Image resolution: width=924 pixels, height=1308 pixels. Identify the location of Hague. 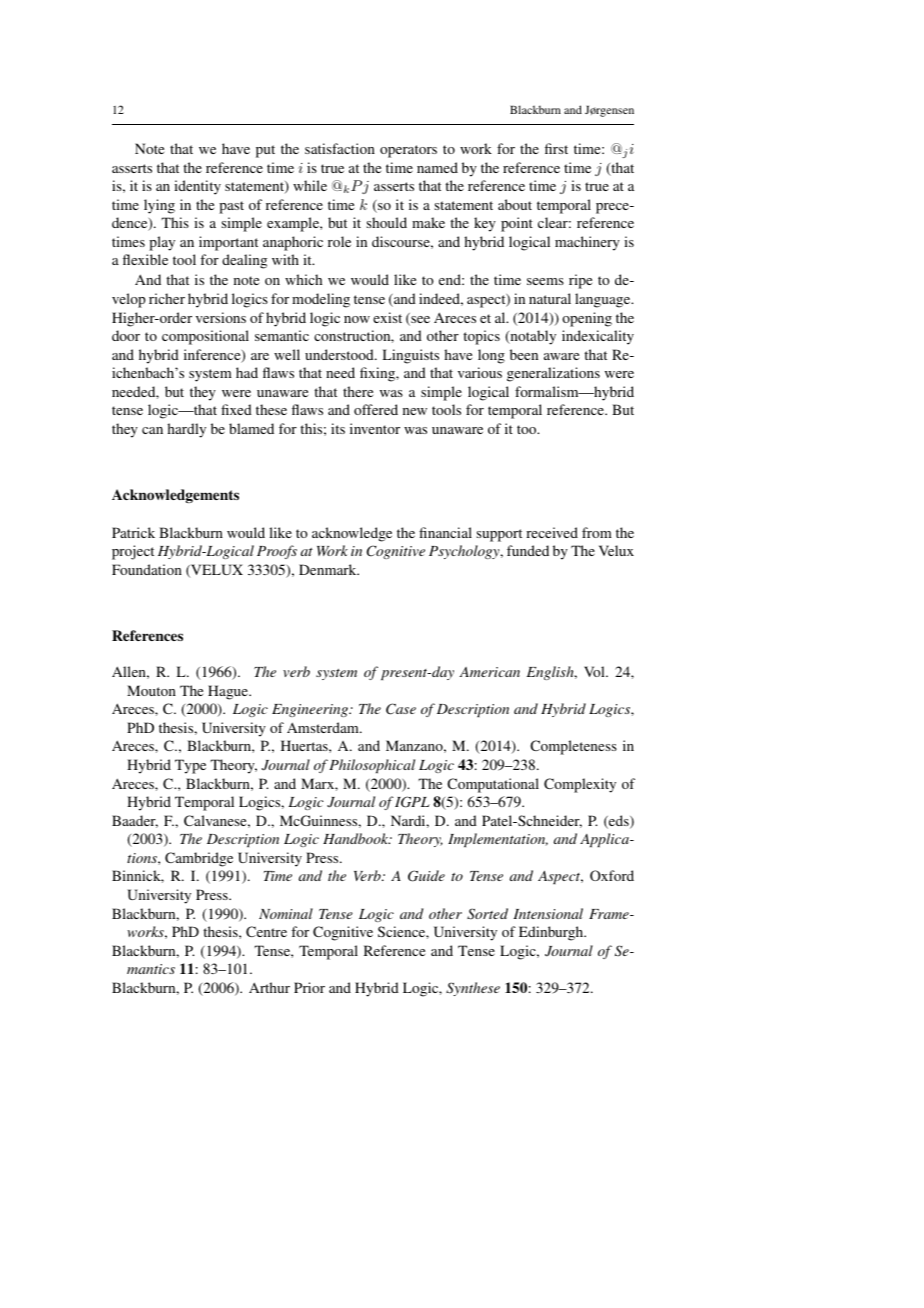
(229, 692).
